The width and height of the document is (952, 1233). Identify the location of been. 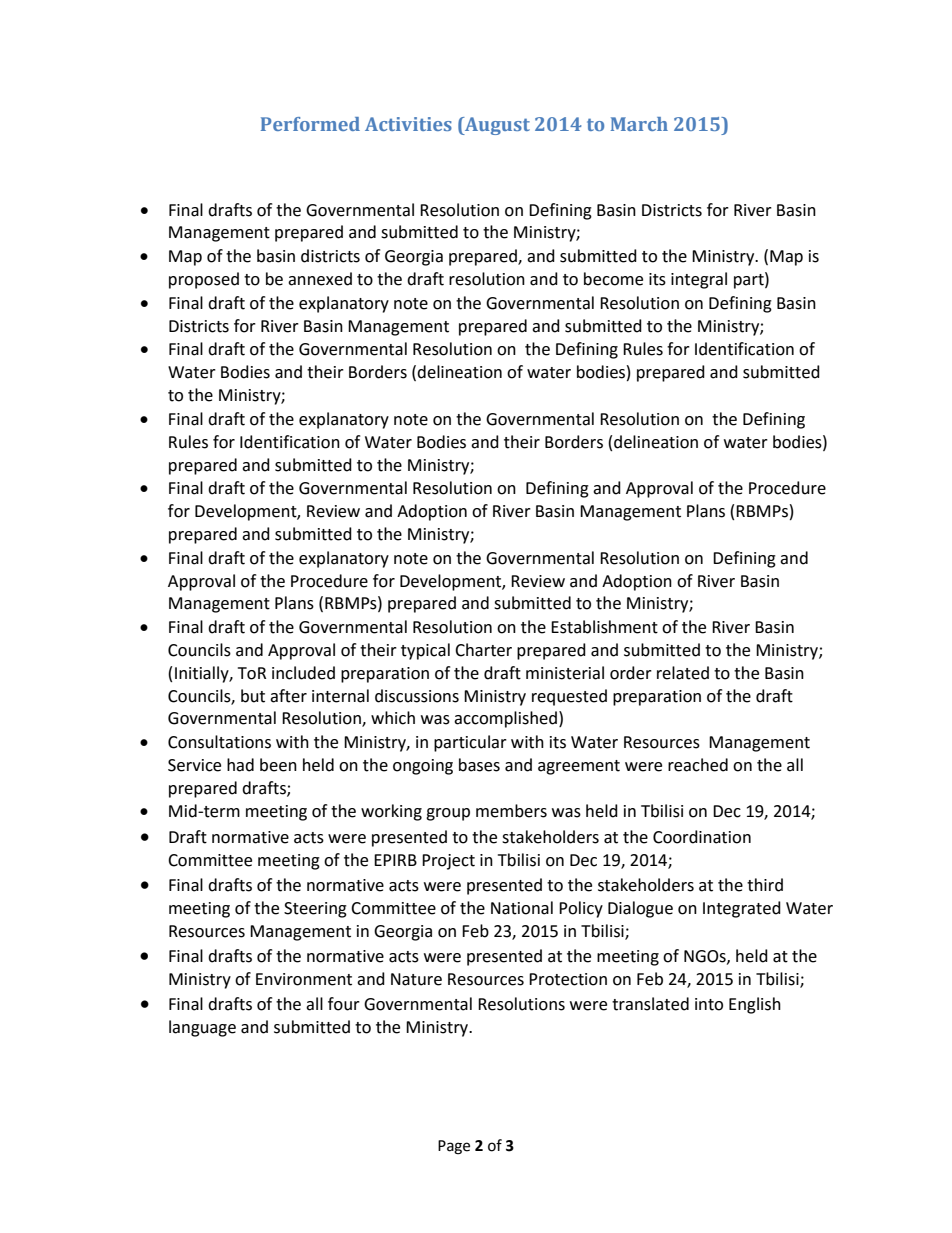
(278, 765).
